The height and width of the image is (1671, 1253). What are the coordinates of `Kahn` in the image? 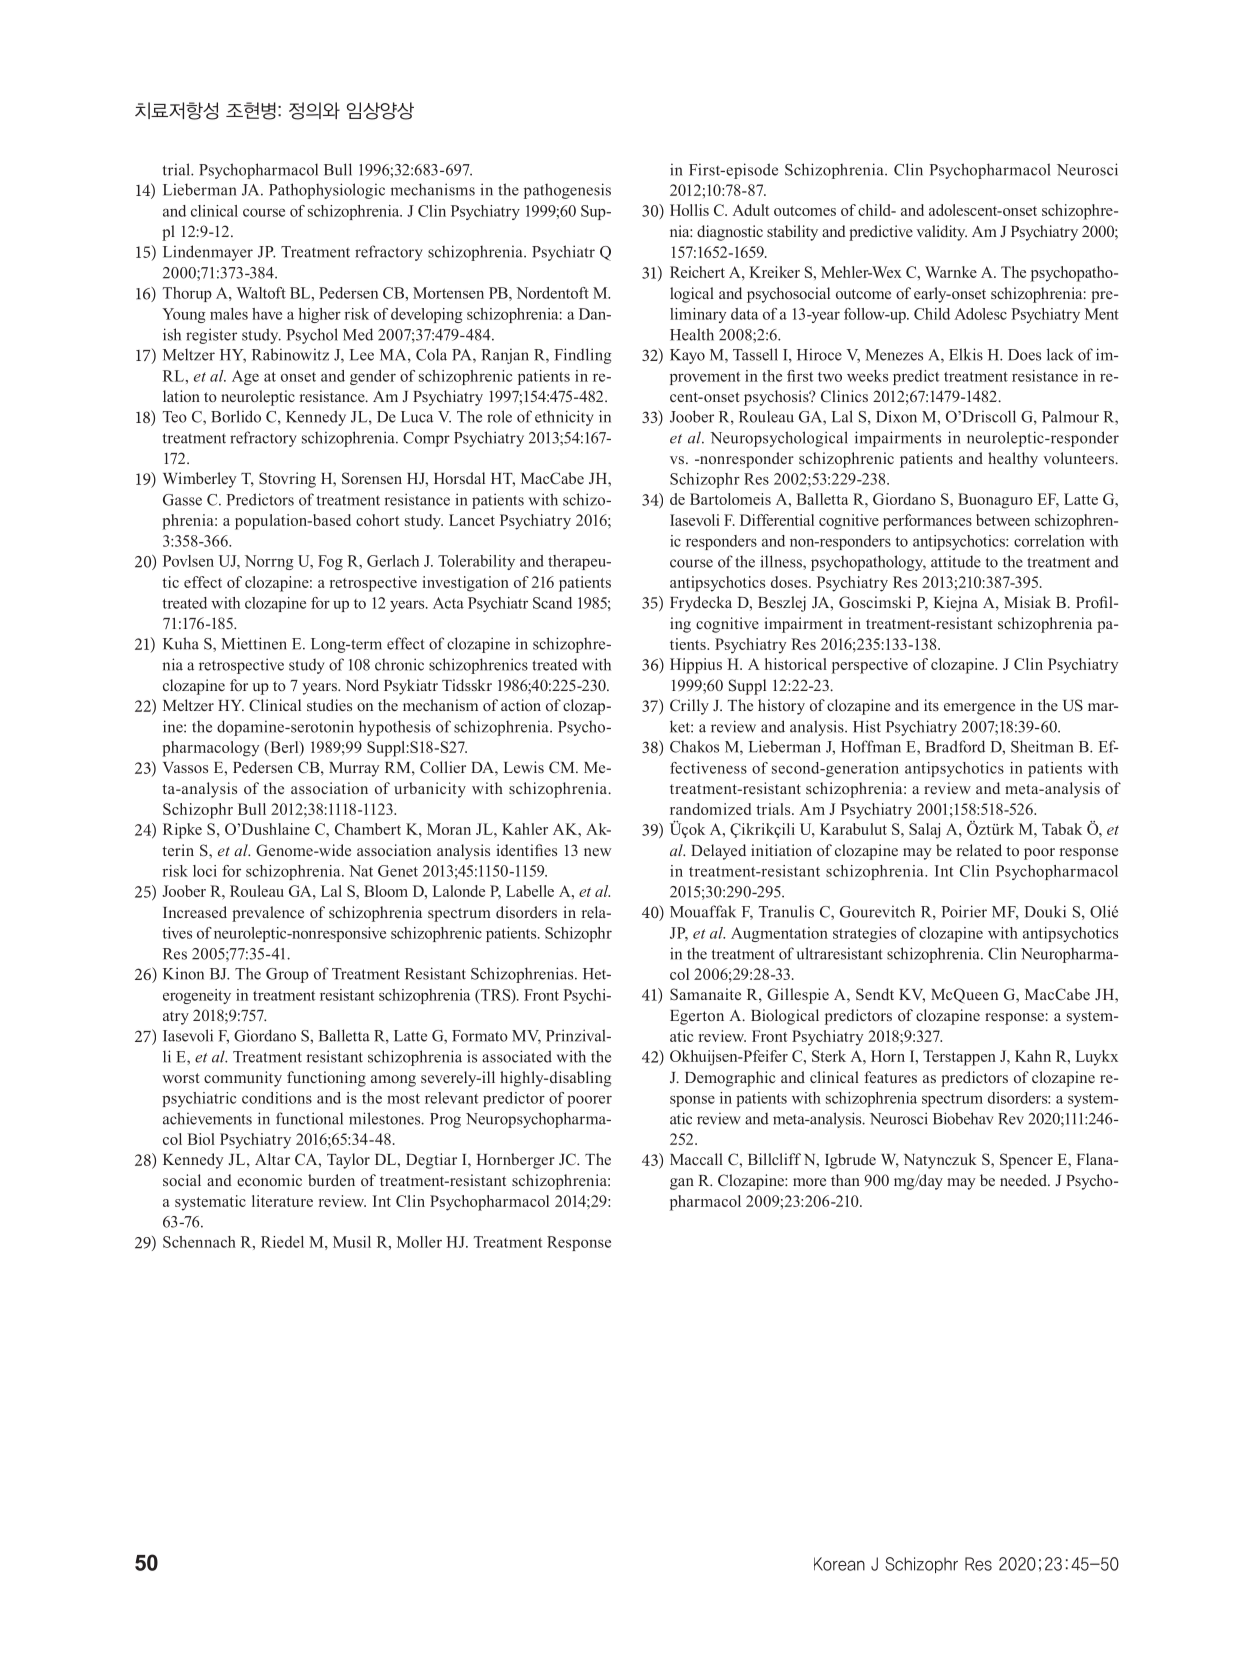 It's located at (1033, 1056).
